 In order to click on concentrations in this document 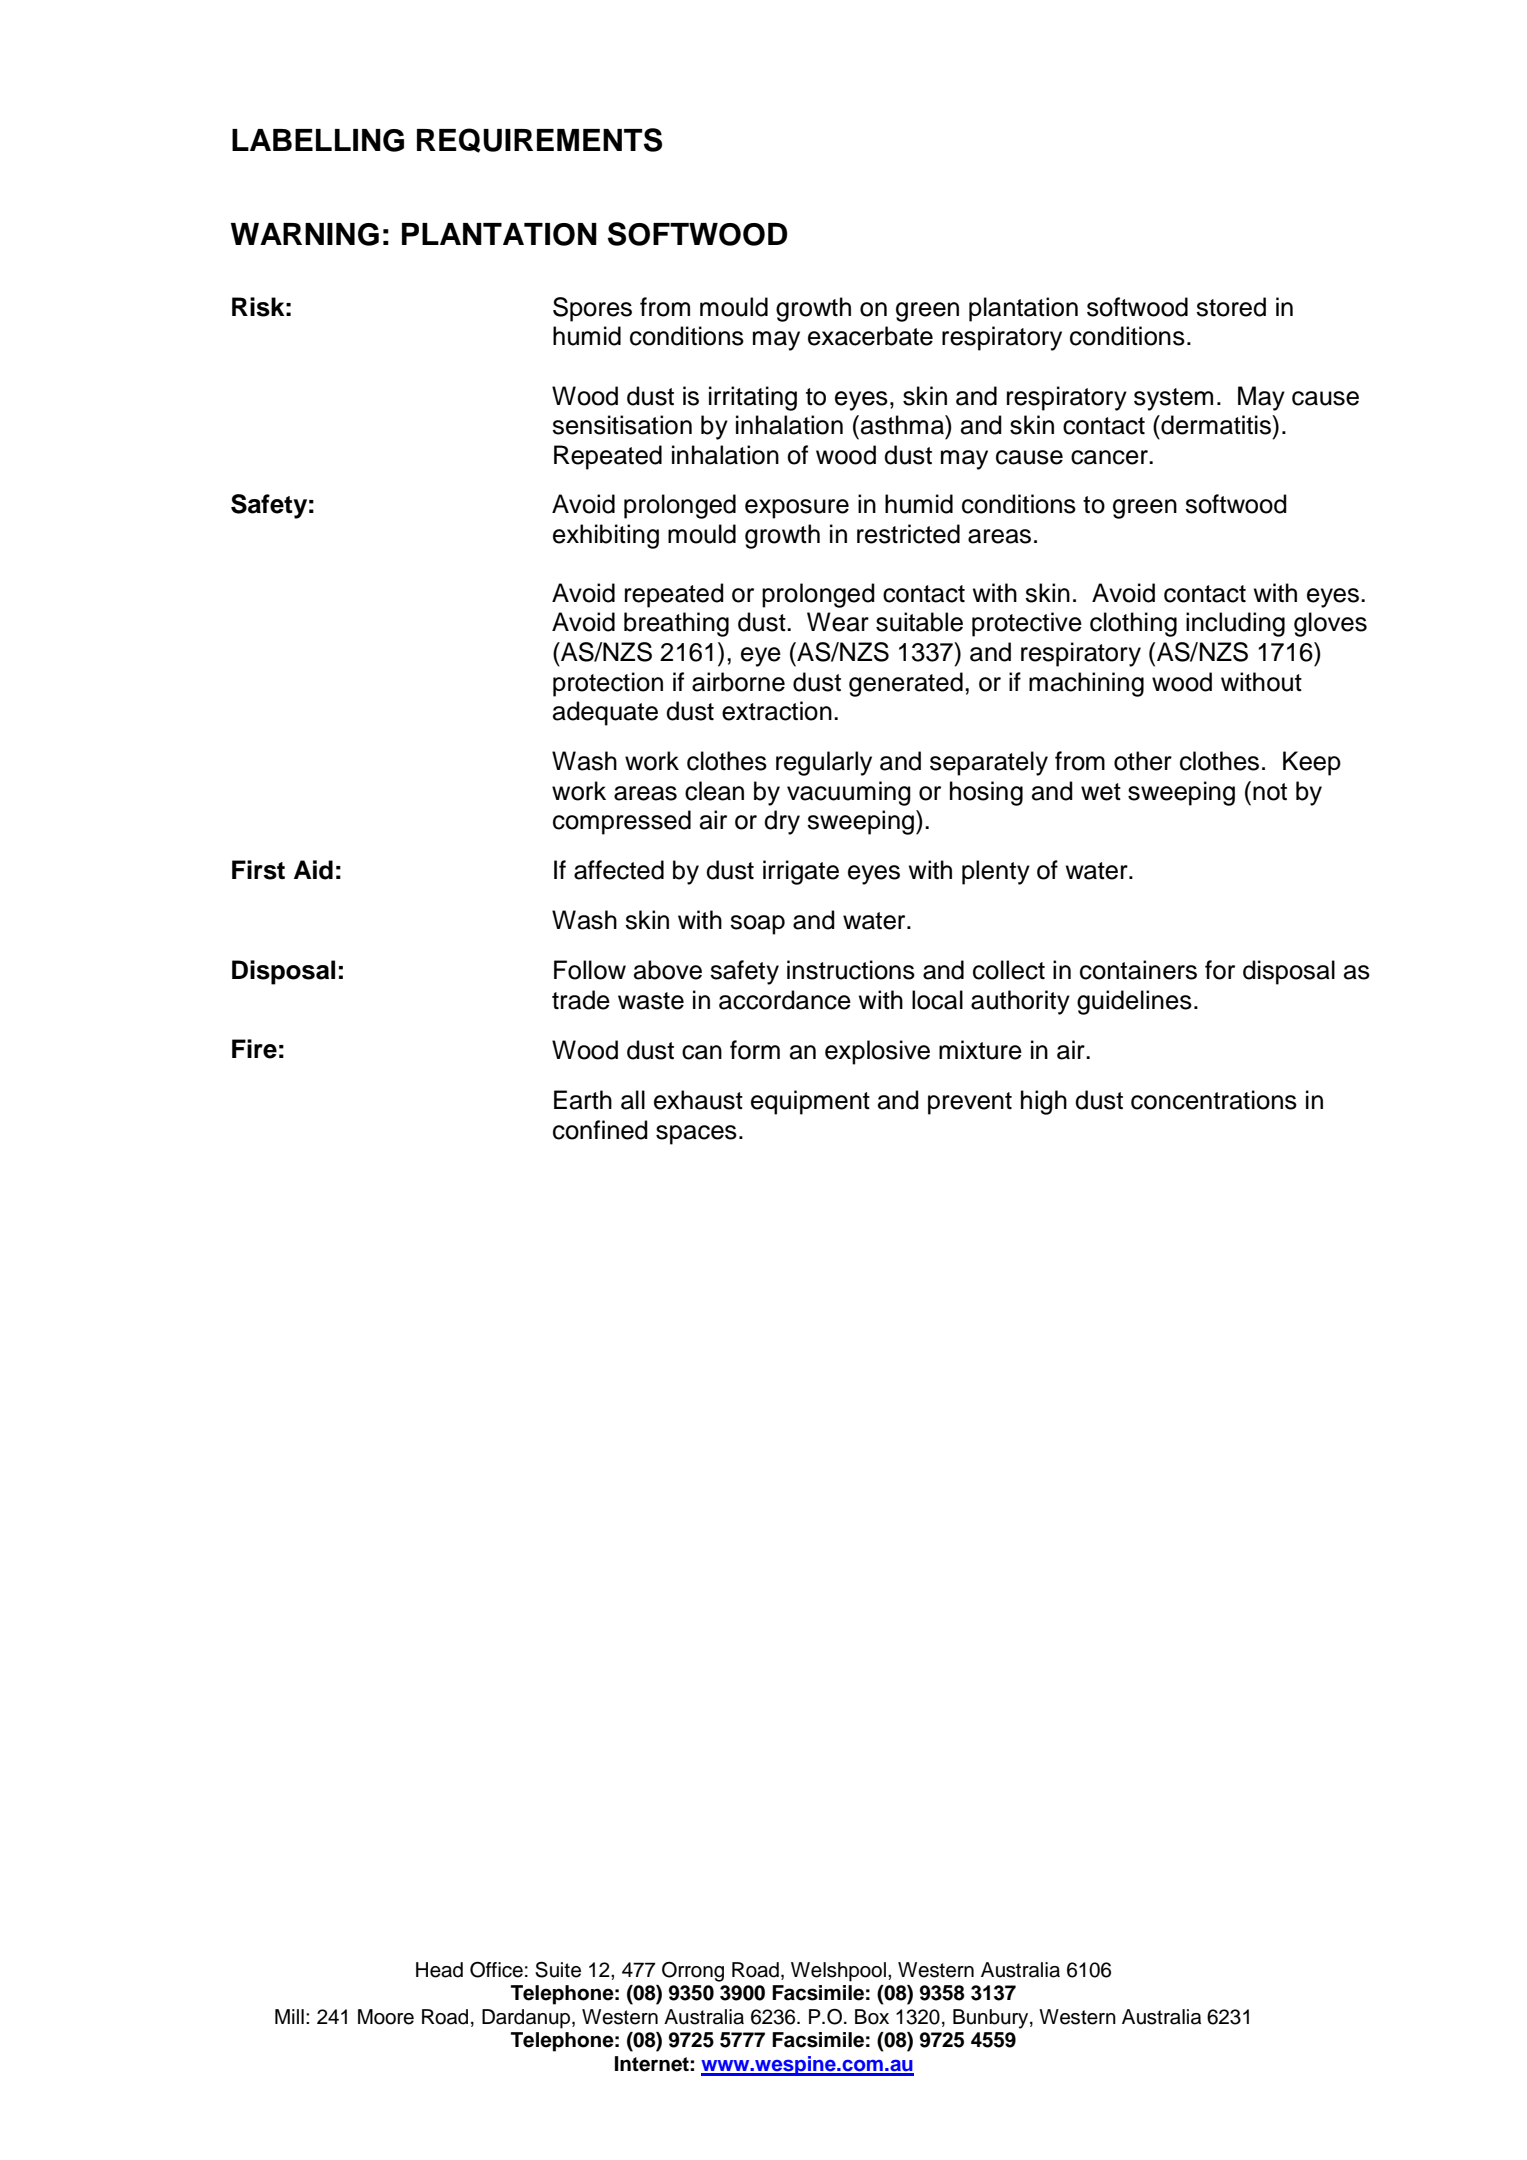, I will do `click(1214, 1100)`.
